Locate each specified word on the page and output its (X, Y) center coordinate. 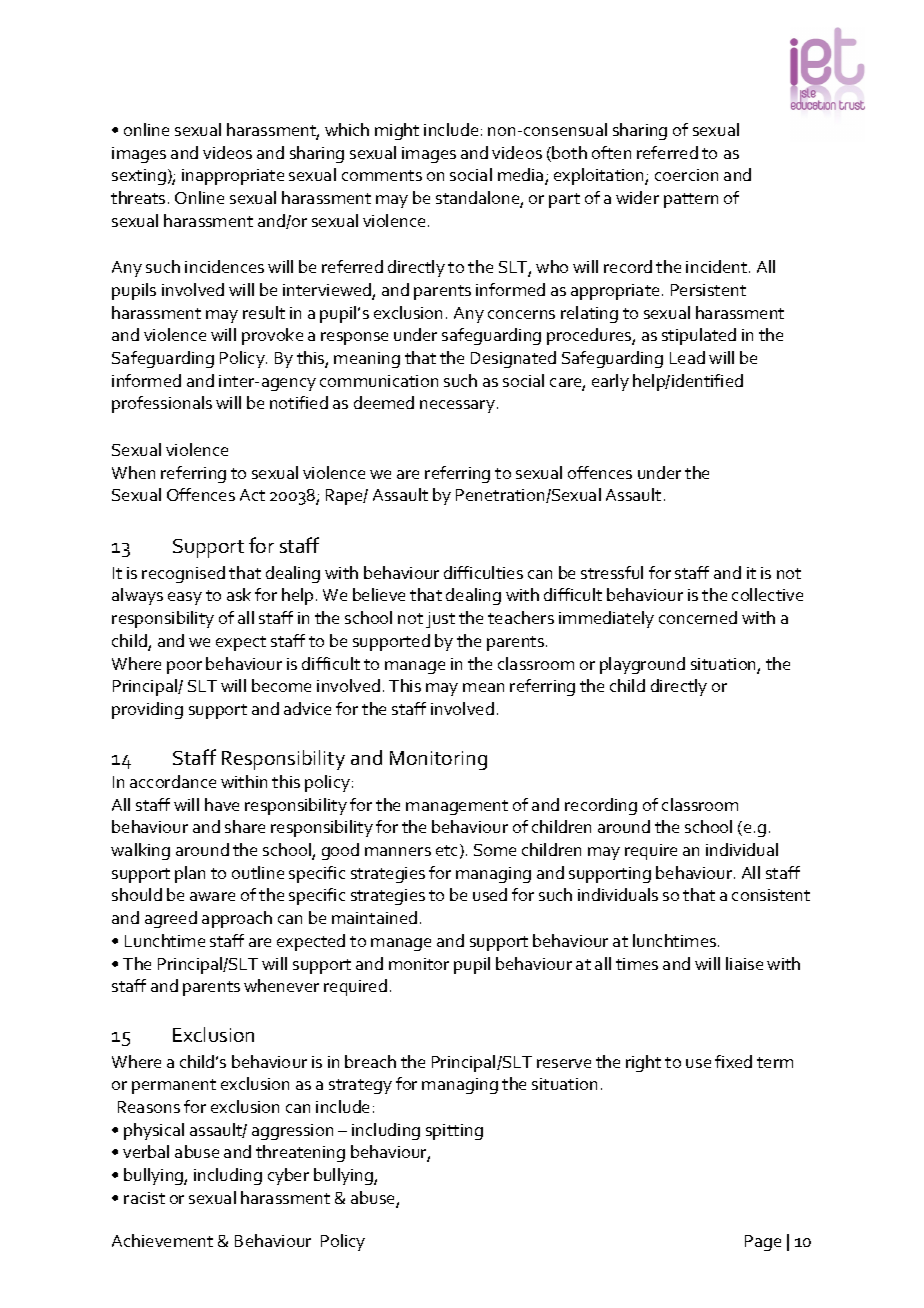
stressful (612, 572)
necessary (457, 406)
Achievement (162, 1240)
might (397, 131)
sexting (139, 177)
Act (252, 495)
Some (495, 850)
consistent (771, 895)
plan (190, 874)
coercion (686, 175)
